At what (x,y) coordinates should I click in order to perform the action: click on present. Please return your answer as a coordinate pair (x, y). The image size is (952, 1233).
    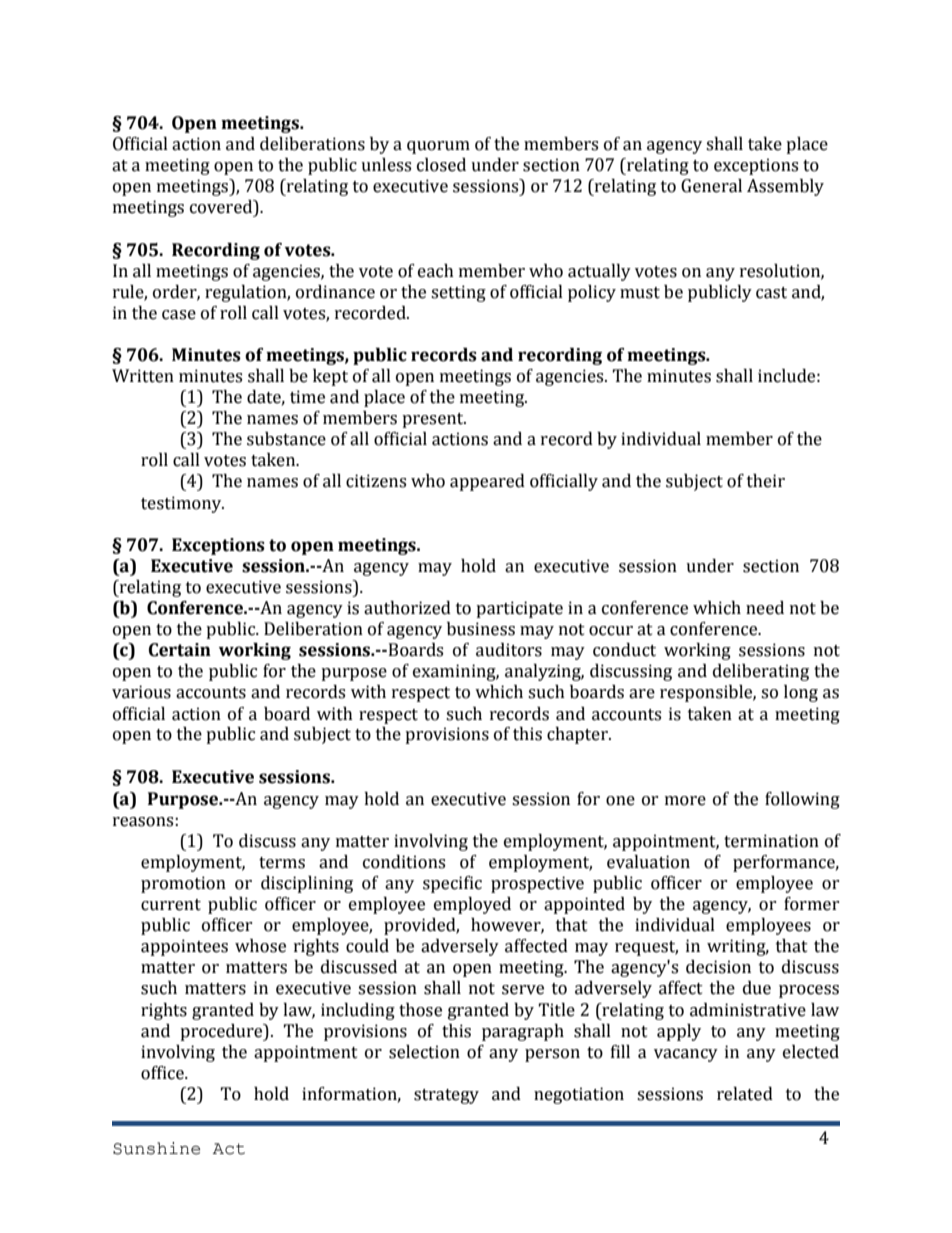
    Looking at the image, I should click on (434, 420).
